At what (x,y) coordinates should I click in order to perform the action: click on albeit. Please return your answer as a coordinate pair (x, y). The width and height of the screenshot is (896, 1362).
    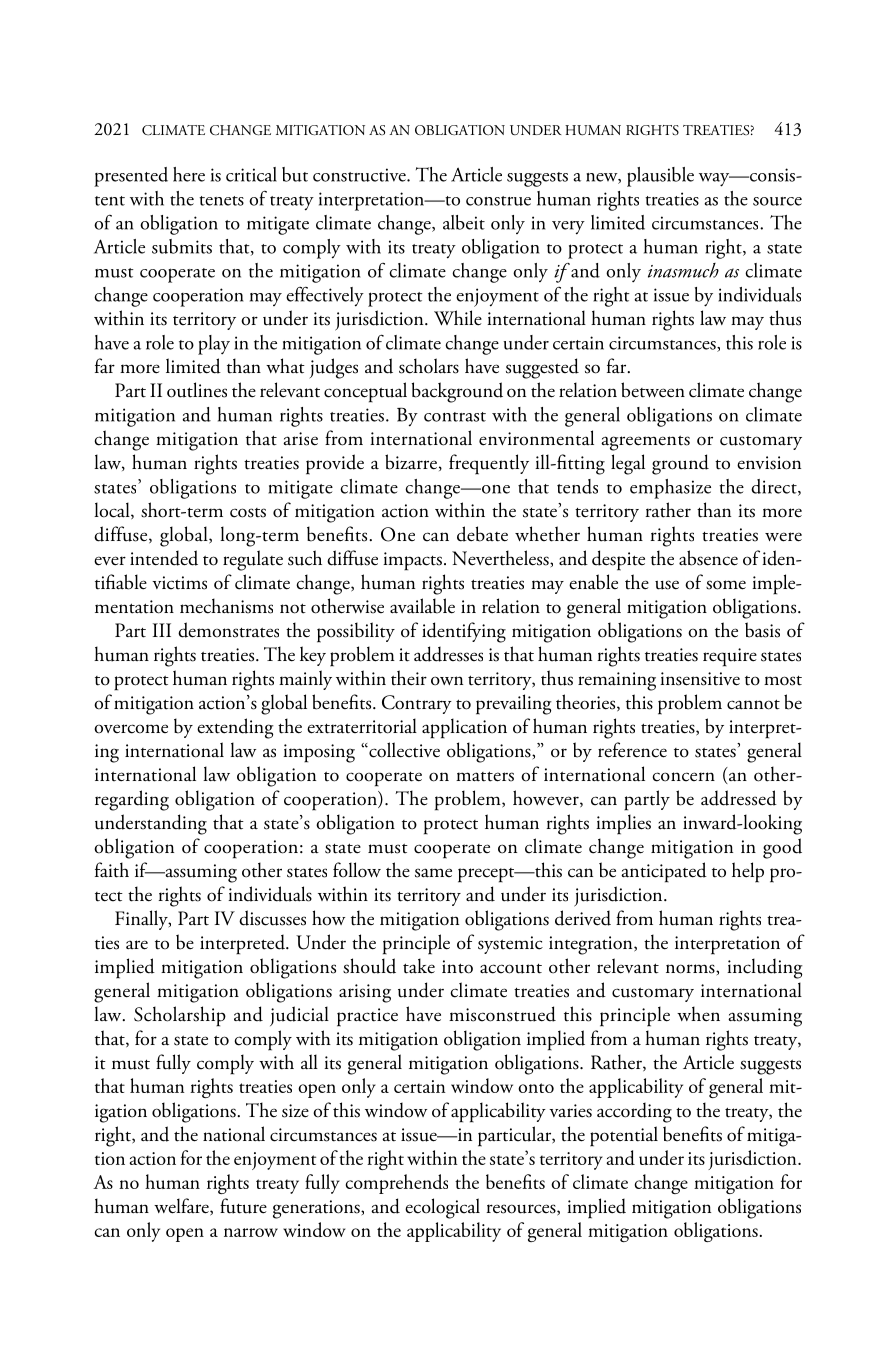
    Looking at the image, I should click on (464, 222).
